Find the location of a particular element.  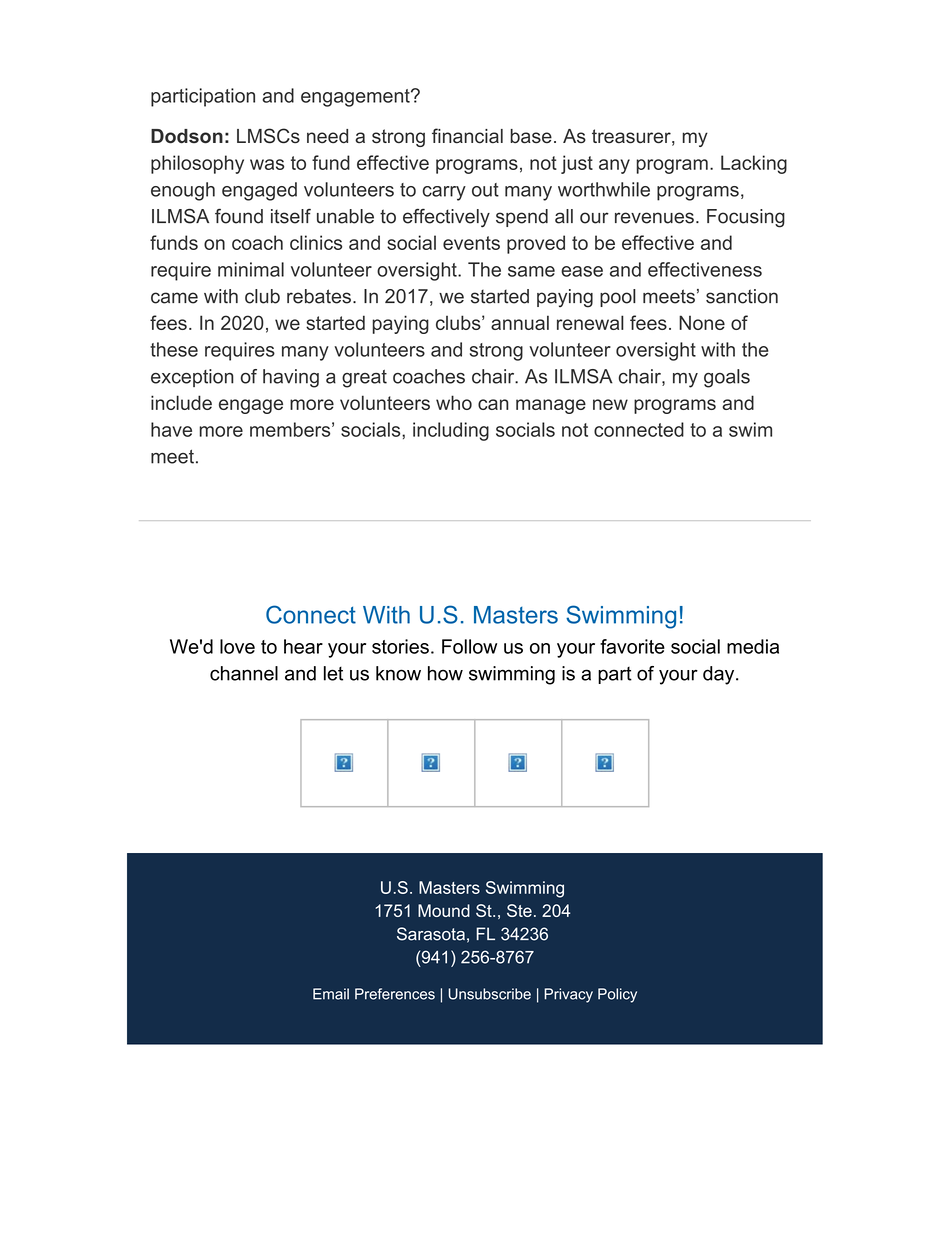

Unsubscribe is located at coordinates (489, 994).
